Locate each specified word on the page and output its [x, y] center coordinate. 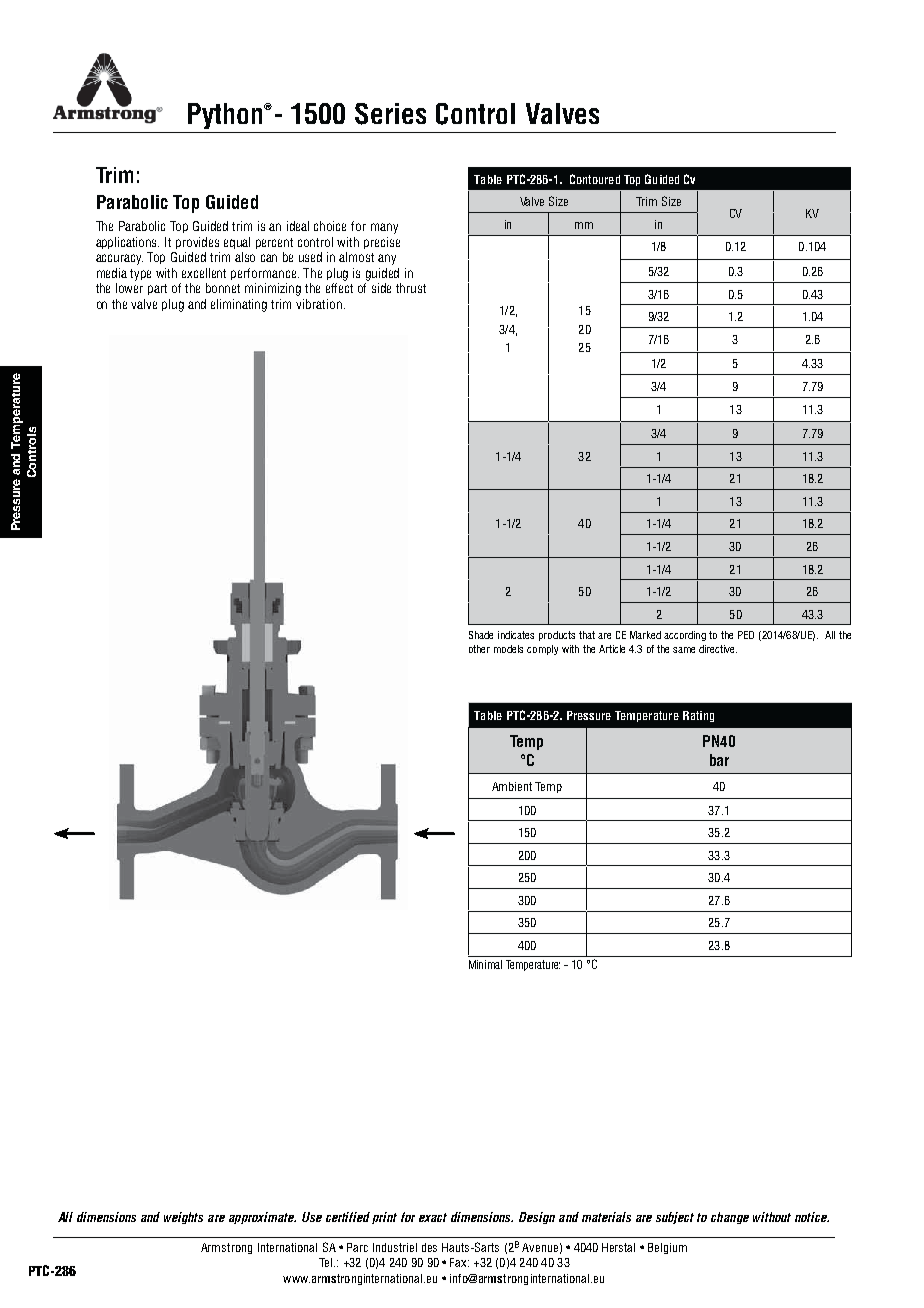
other [479, 649]
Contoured [595, 179]
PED [746, 635]
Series [390, 114]
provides [197, 243]
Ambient [512, 786]
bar [719, 760]
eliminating [239, 305]
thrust [411, 288]
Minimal [485, 964]
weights [183, 1218]
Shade [481, 635]
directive [718, 649]
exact [433, 1217]
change [730, 1218]
